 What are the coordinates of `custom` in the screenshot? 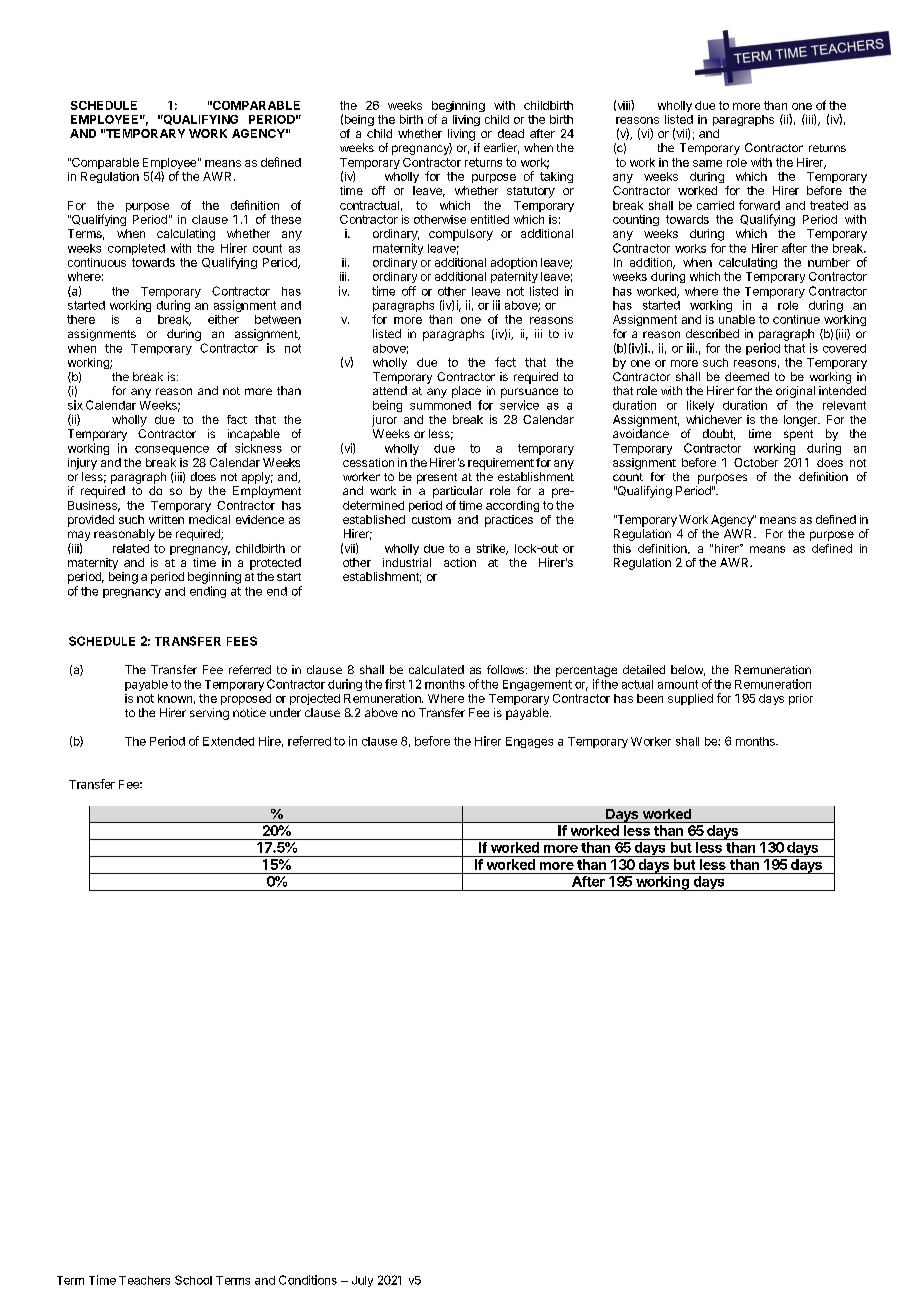 It's located at (431, 520).
